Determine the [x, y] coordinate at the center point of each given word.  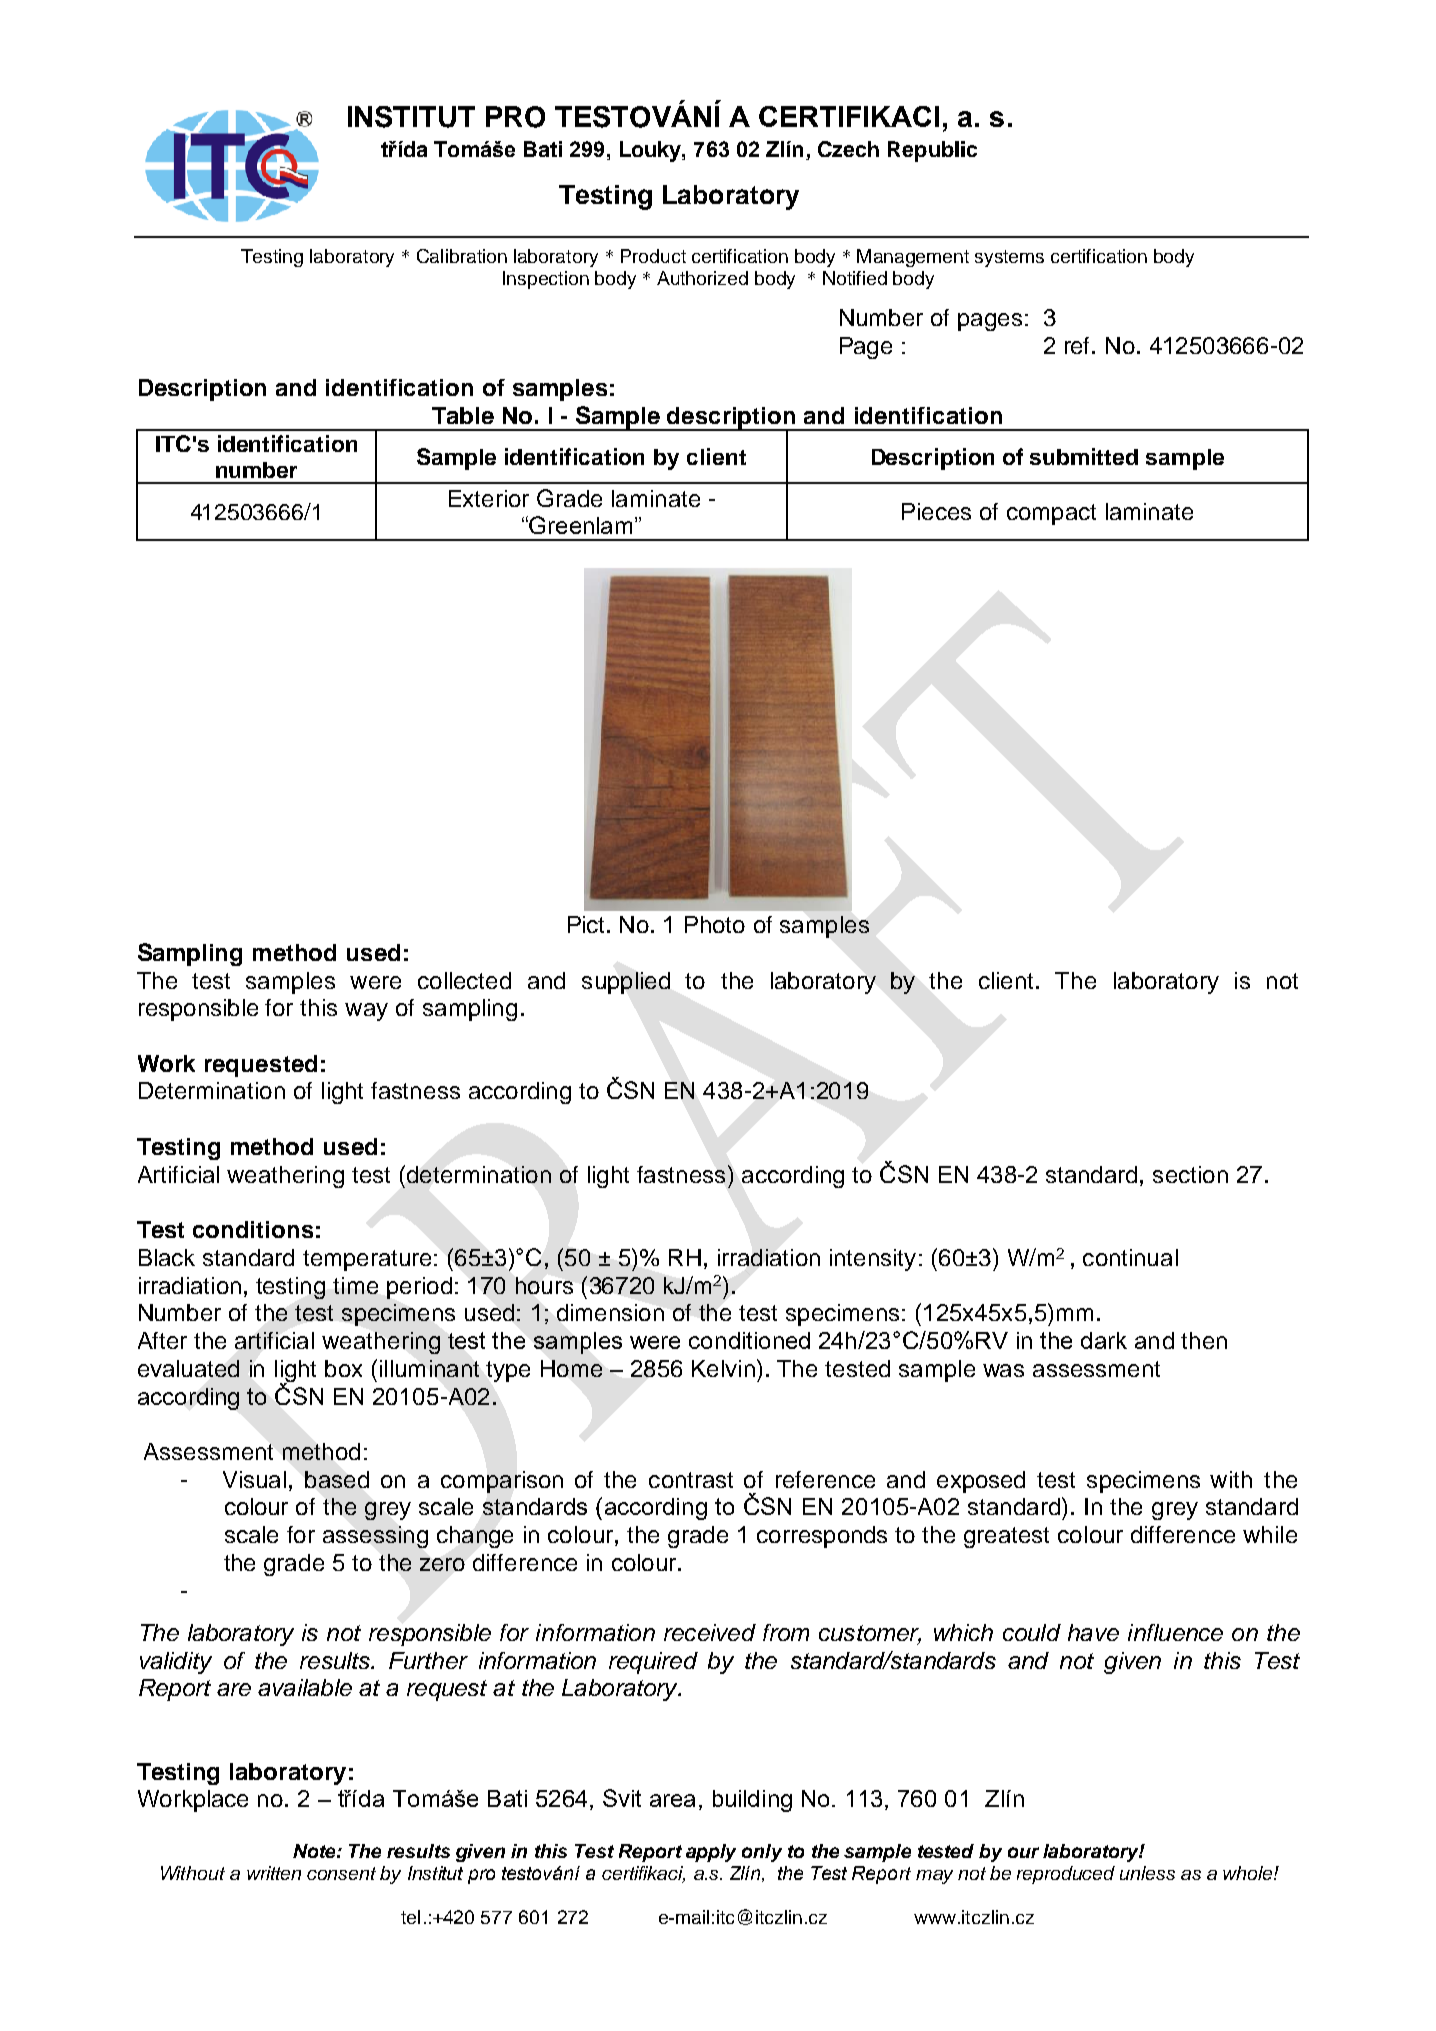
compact [1051, 514]
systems [1009, 258]
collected [464, 980]
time [355, 1285]
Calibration [462, 256]
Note [315, 1851]
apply [711, 1853]
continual [1130, 1257]
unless [1147, 1873]
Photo [715, 924]
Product [653, 256]
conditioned [749, 1340]
